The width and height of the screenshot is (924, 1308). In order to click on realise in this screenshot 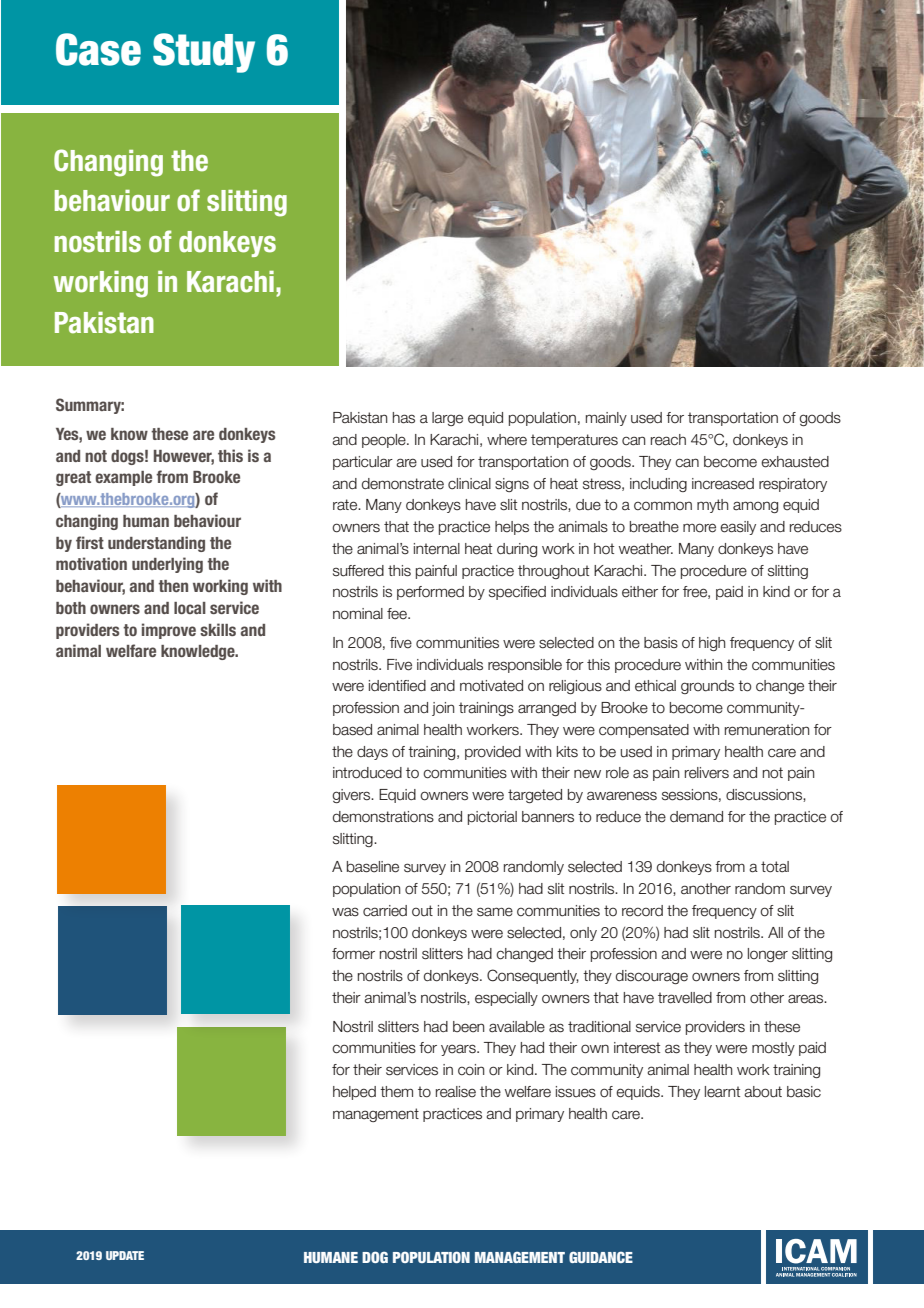, I will do `click(456, 1092)`.
